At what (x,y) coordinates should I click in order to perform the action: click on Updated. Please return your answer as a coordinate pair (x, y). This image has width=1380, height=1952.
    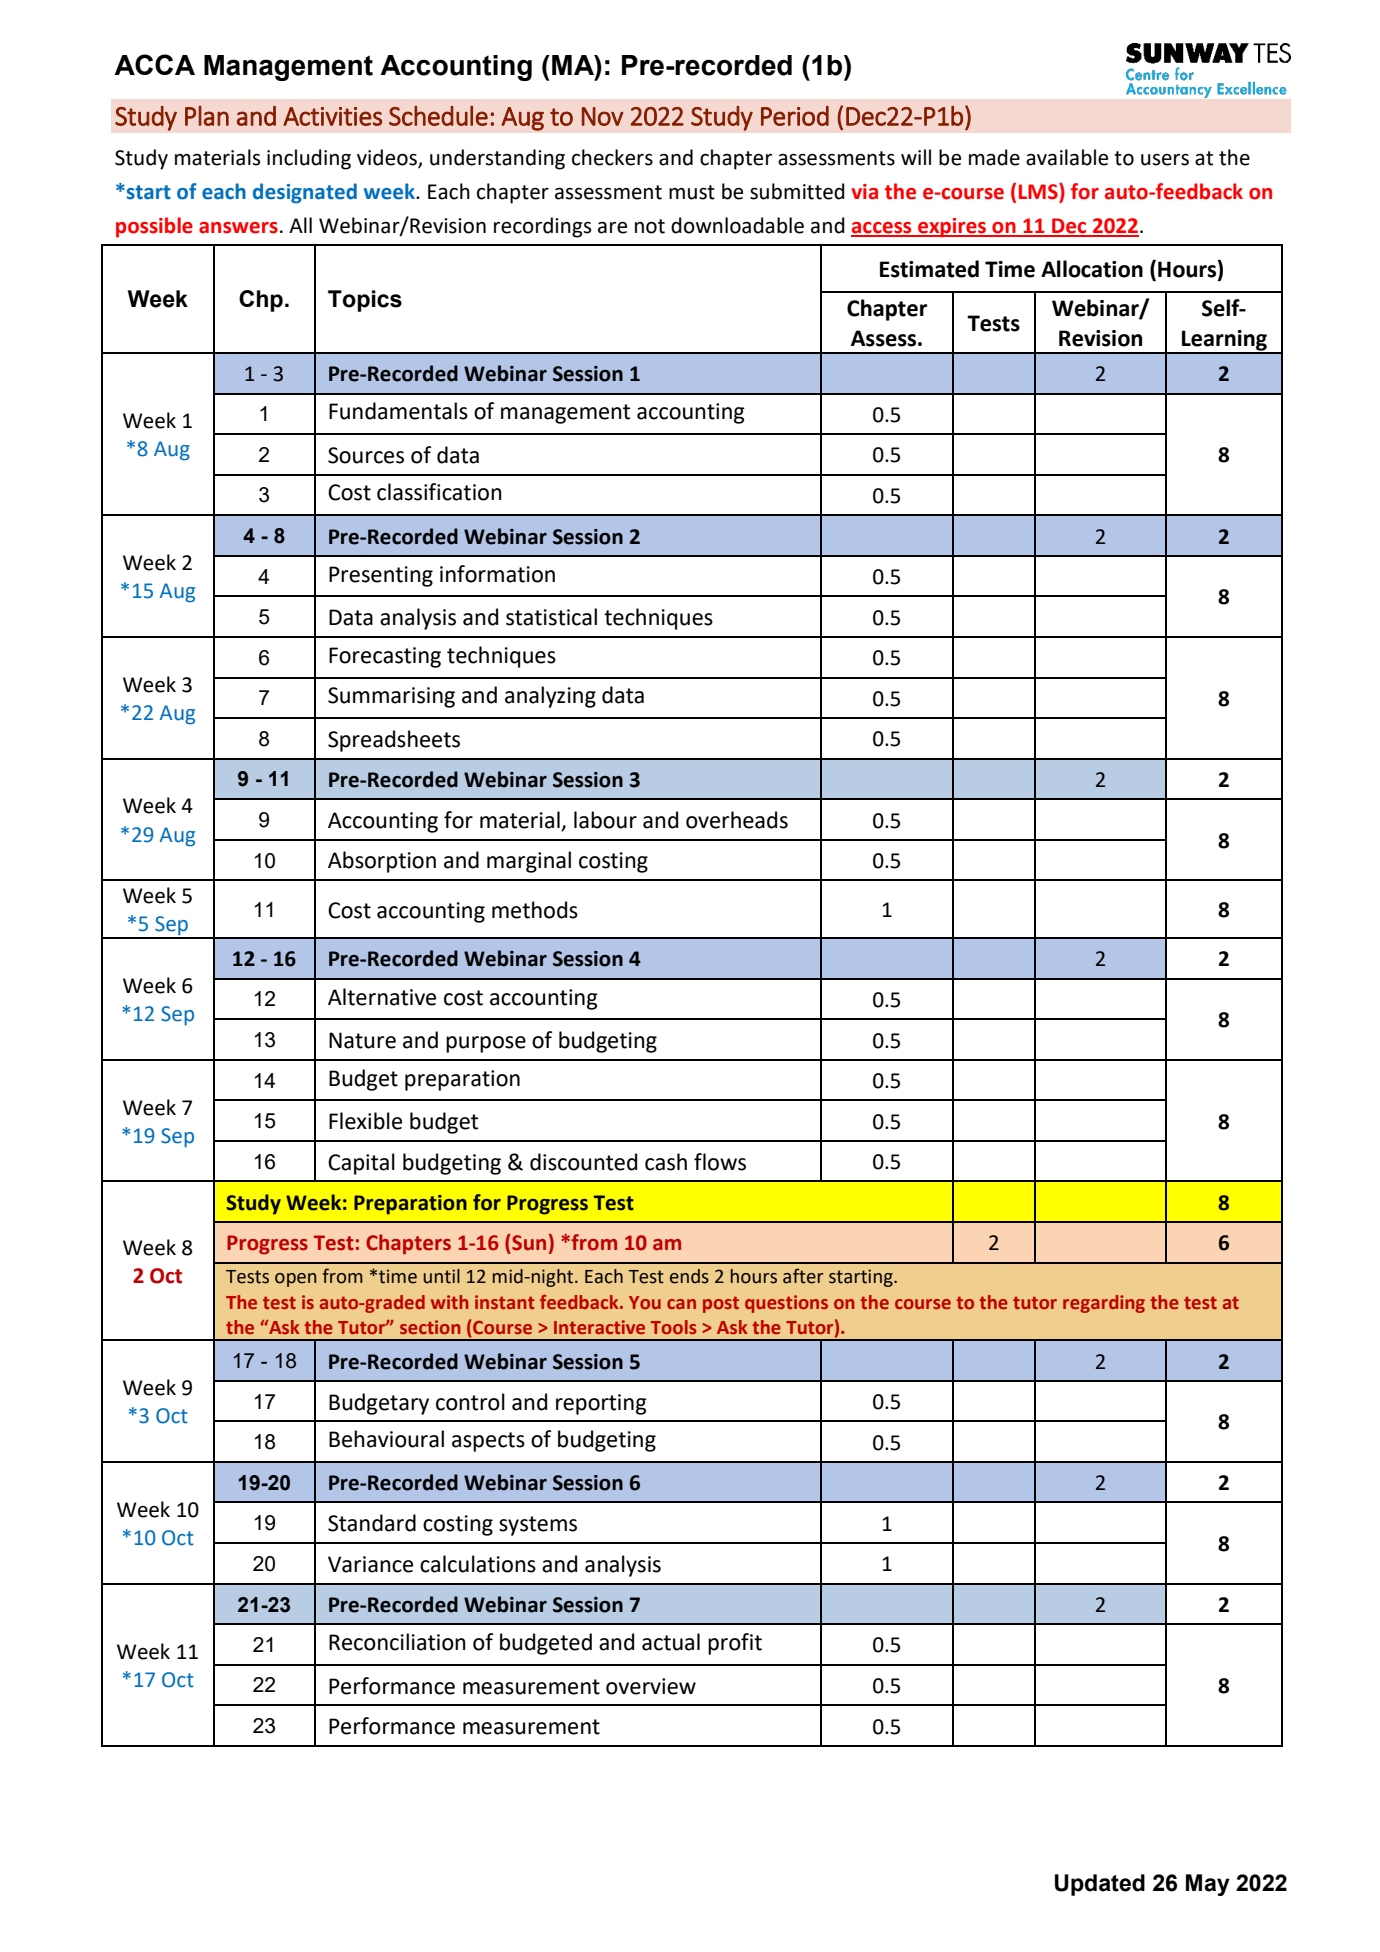
    Looking at the image, I should click on (1100, 1885).
